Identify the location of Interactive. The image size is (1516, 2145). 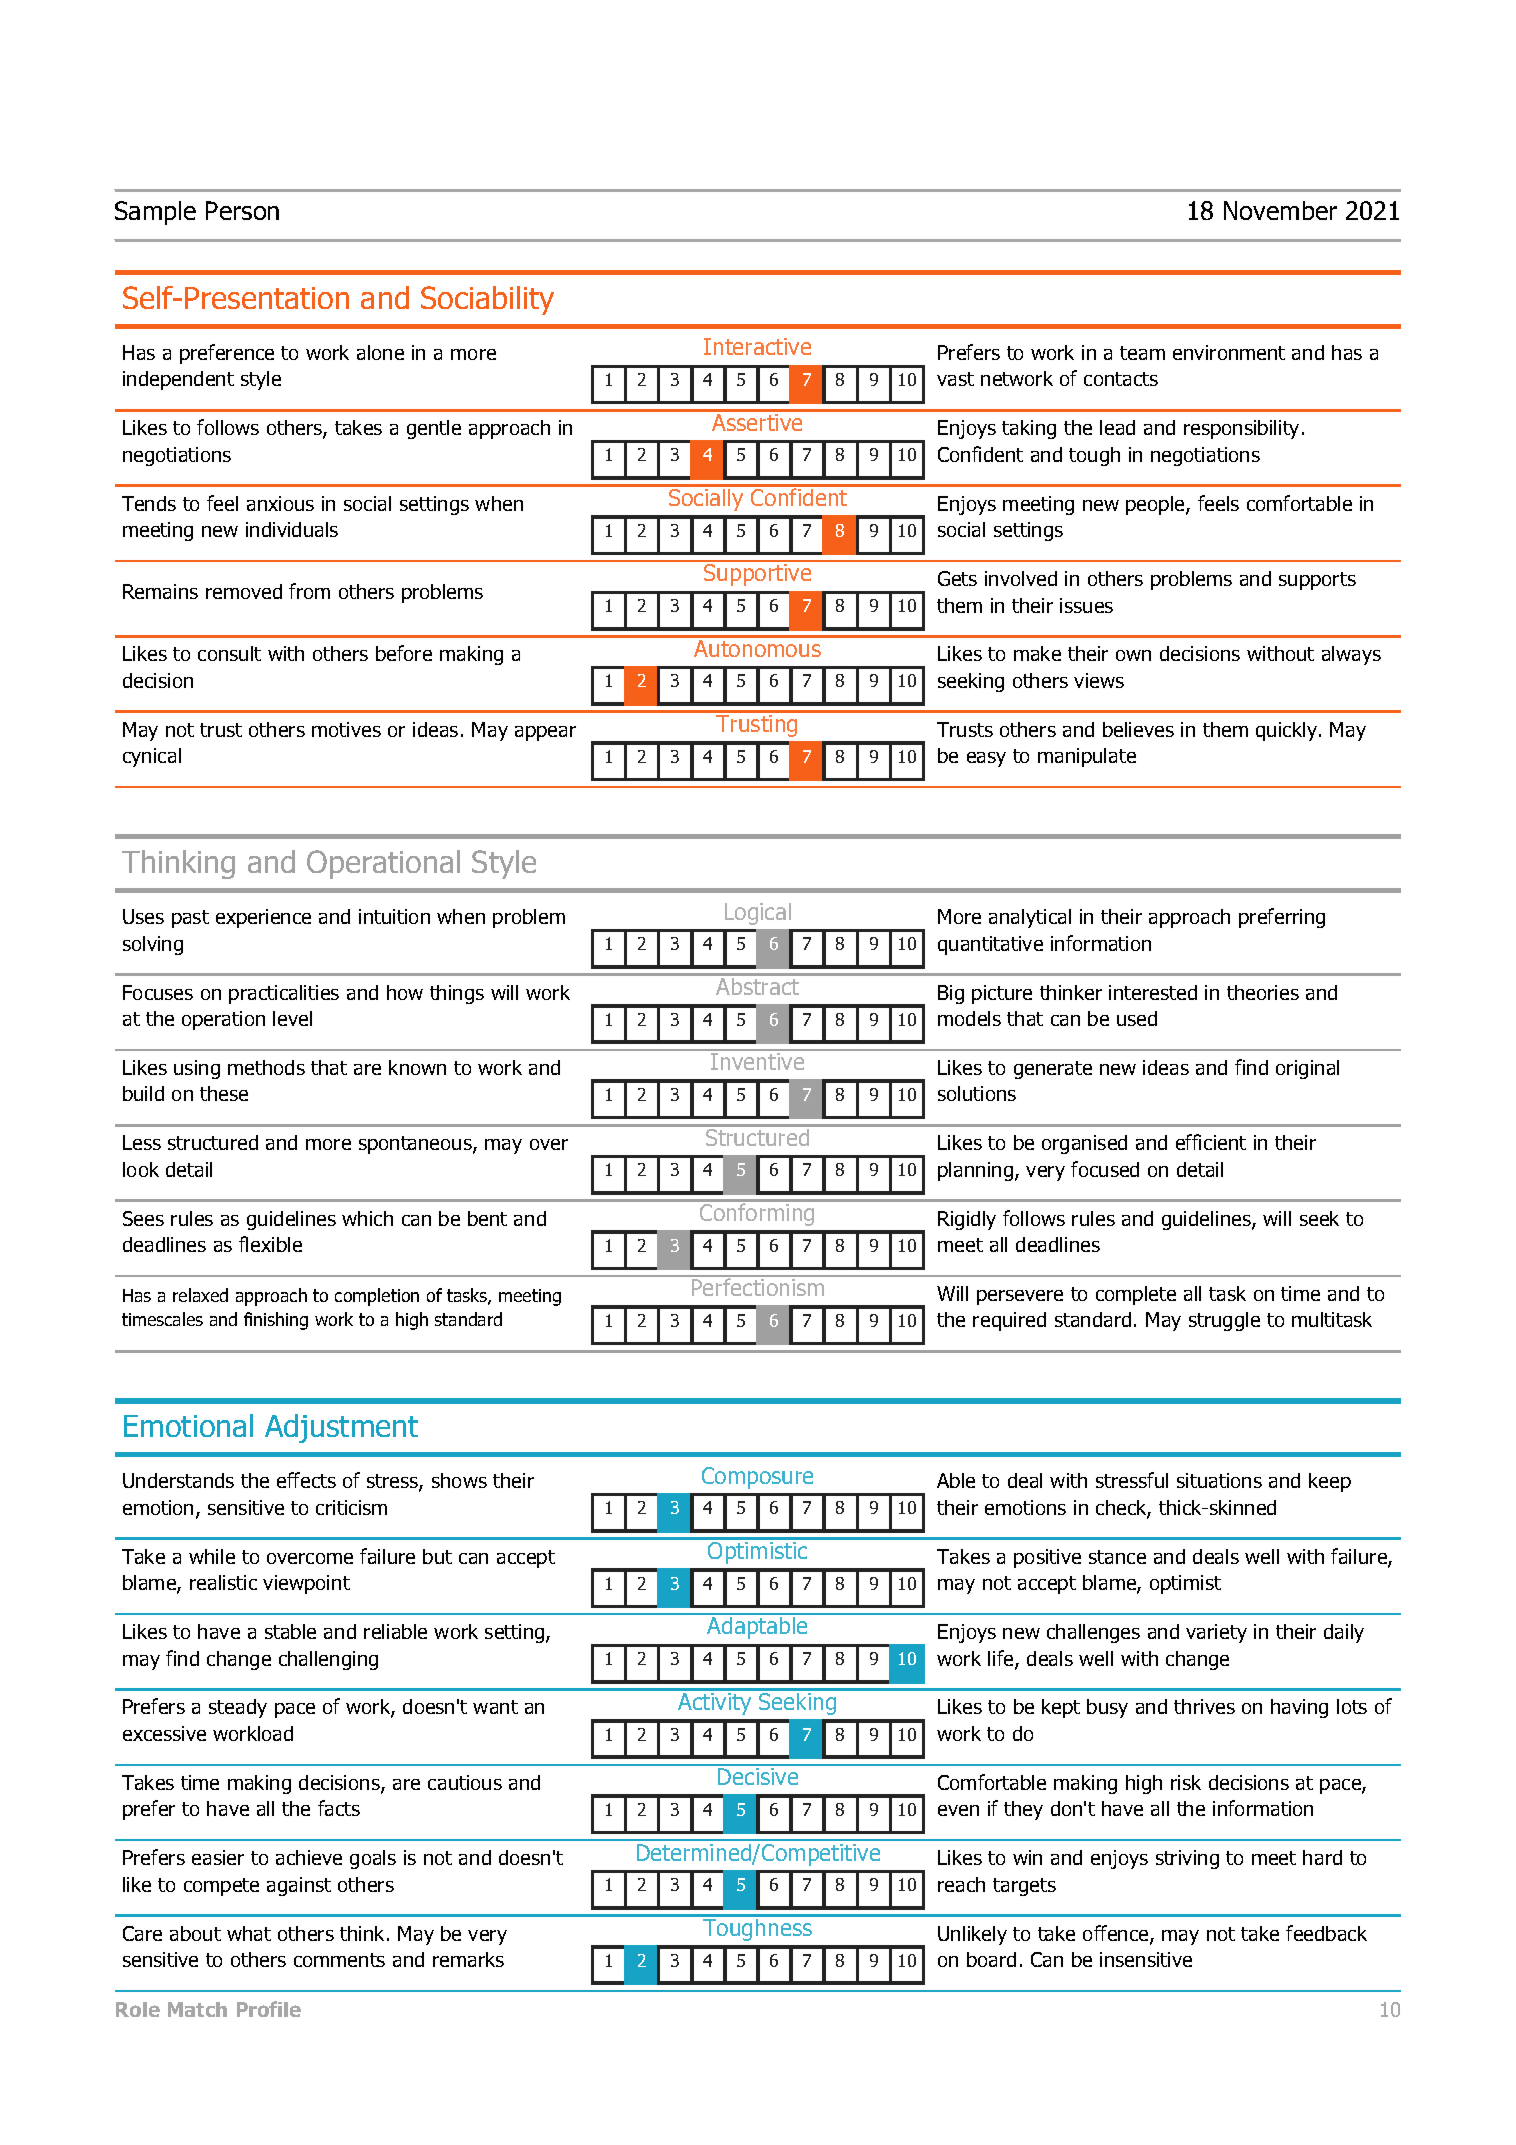
(757, 346).
